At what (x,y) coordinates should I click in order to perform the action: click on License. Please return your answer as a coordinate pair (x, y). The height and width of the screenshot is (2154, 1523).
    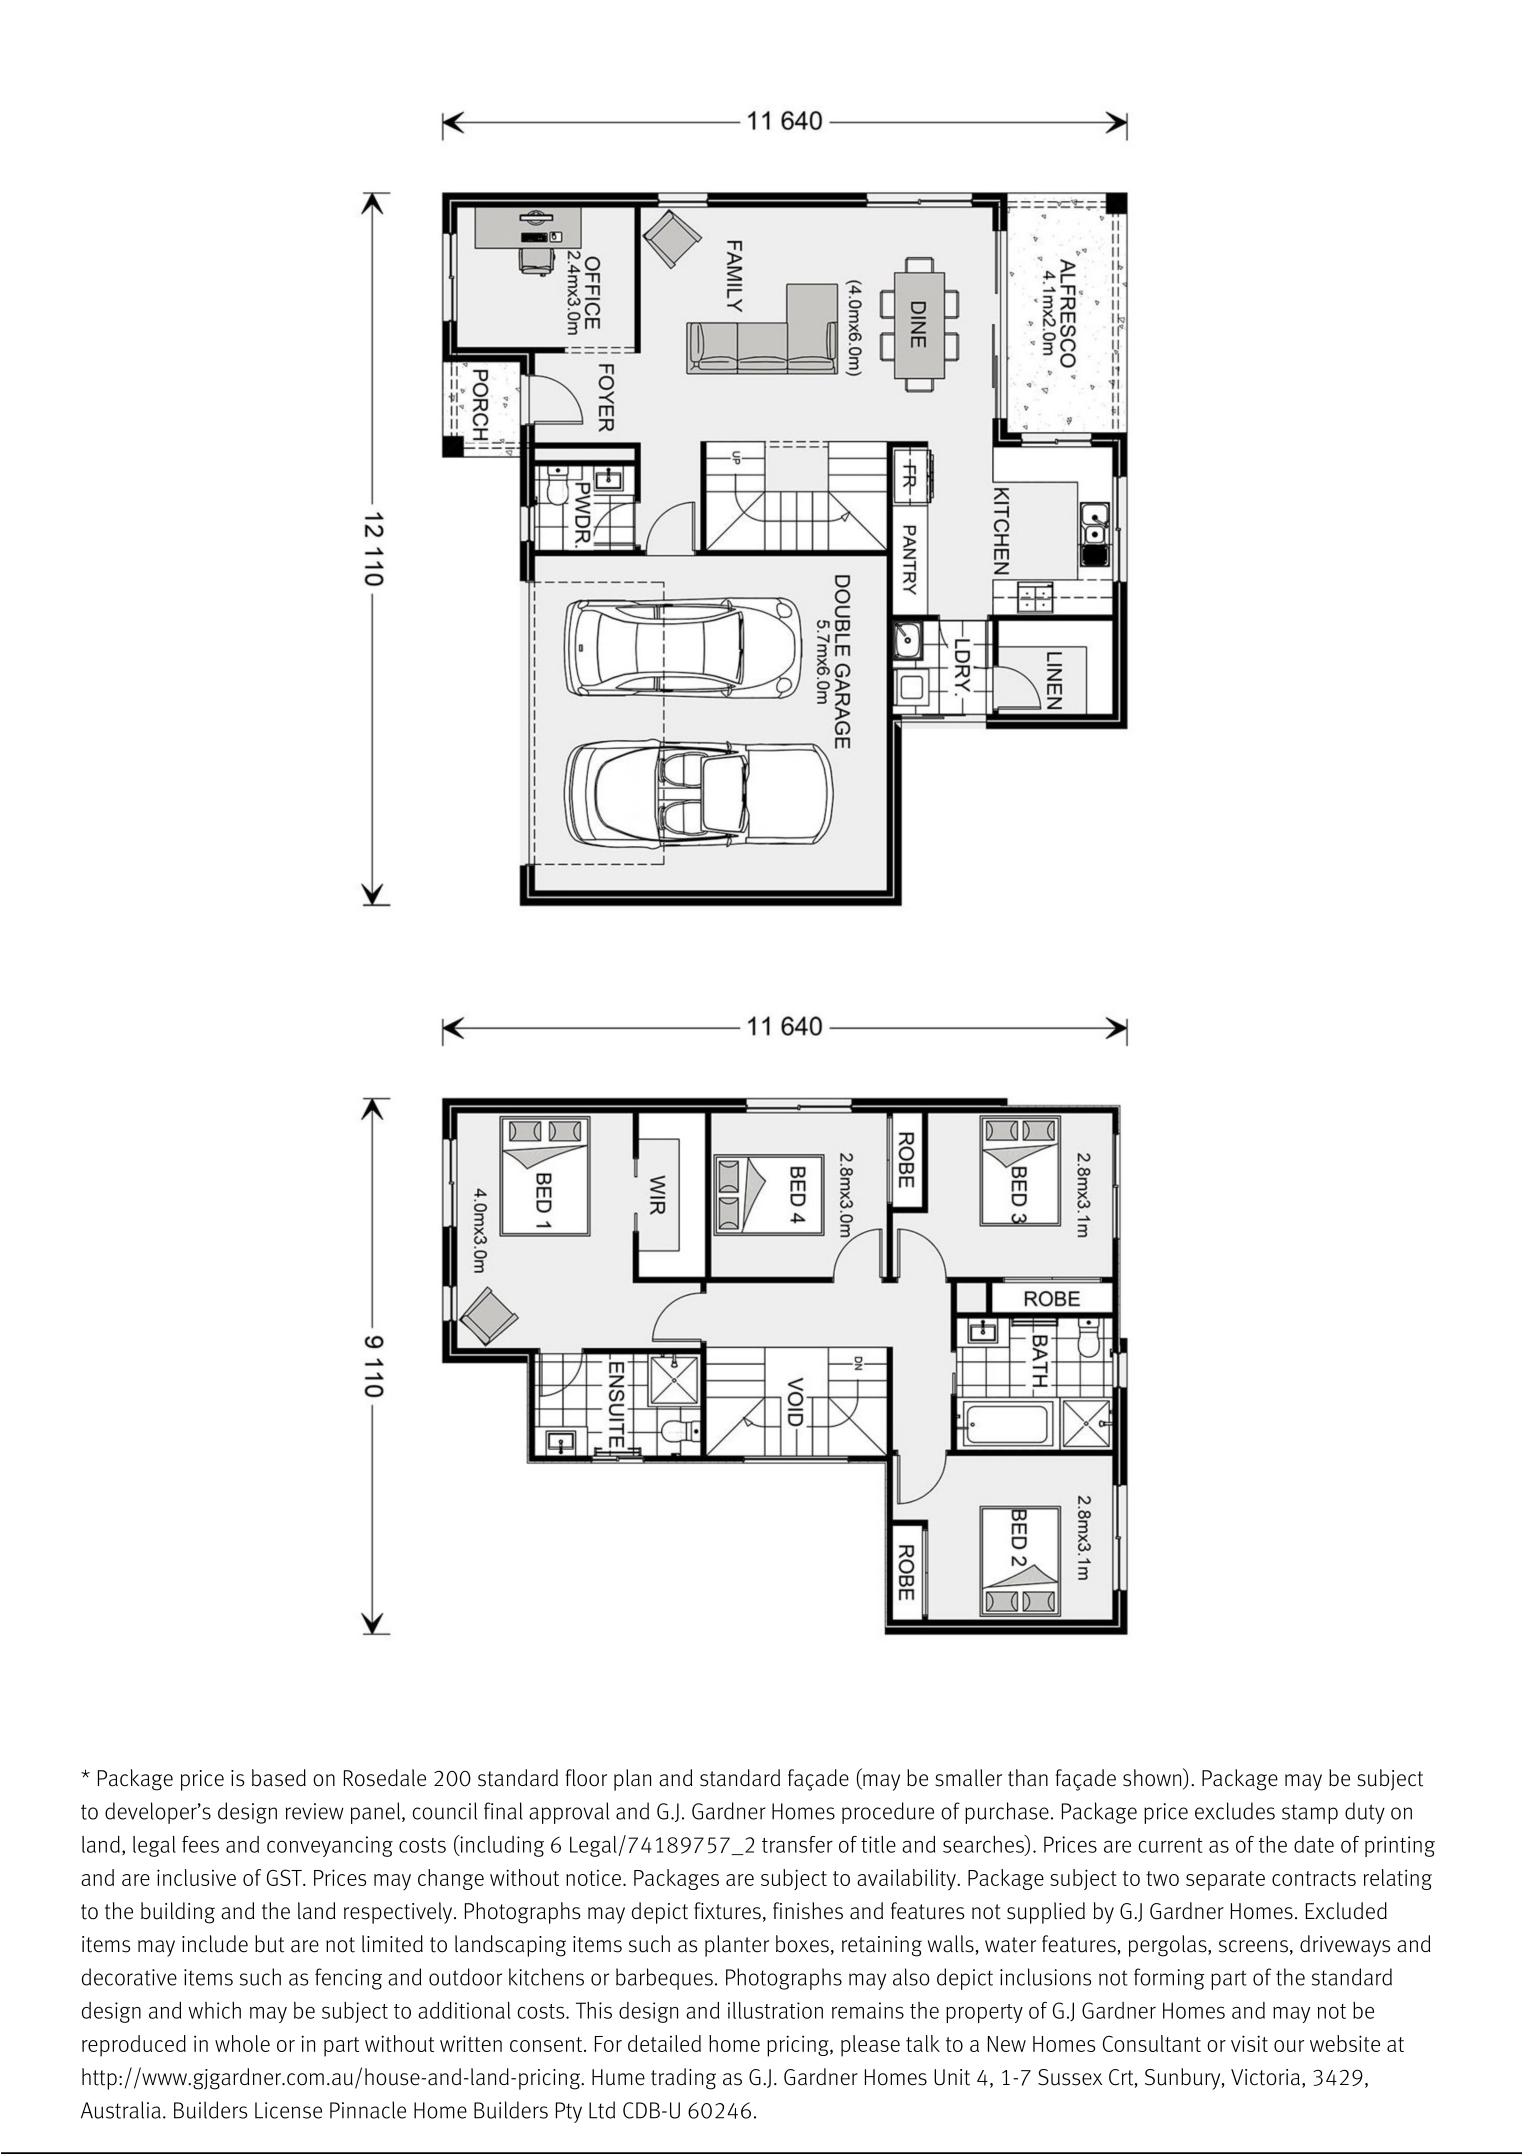
    Looking at the image, I should click on (288, 2110).
